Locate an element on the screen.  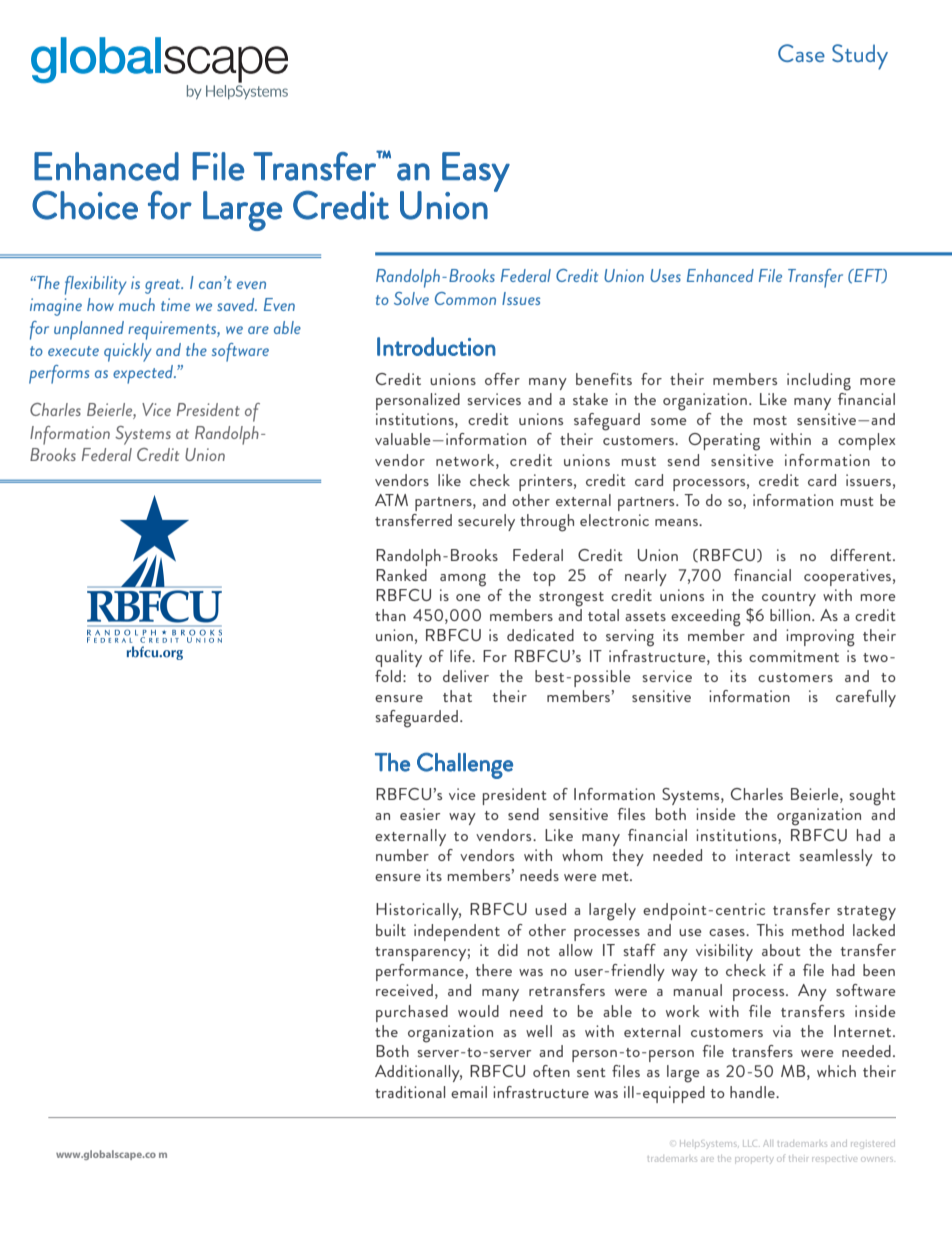
than is located at coordinates (390, 615).
